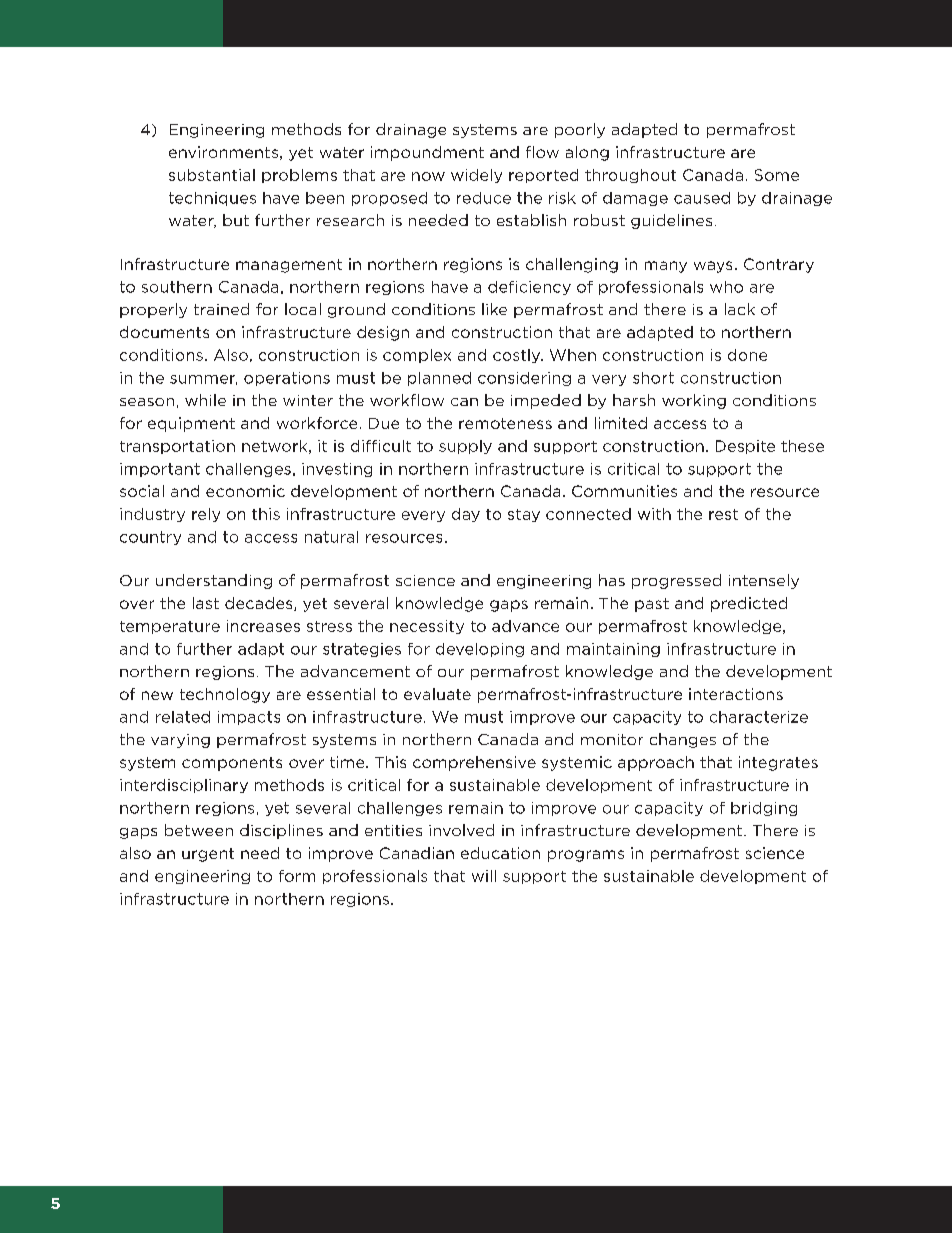  I want to click on urgent, so click(208, 855).
